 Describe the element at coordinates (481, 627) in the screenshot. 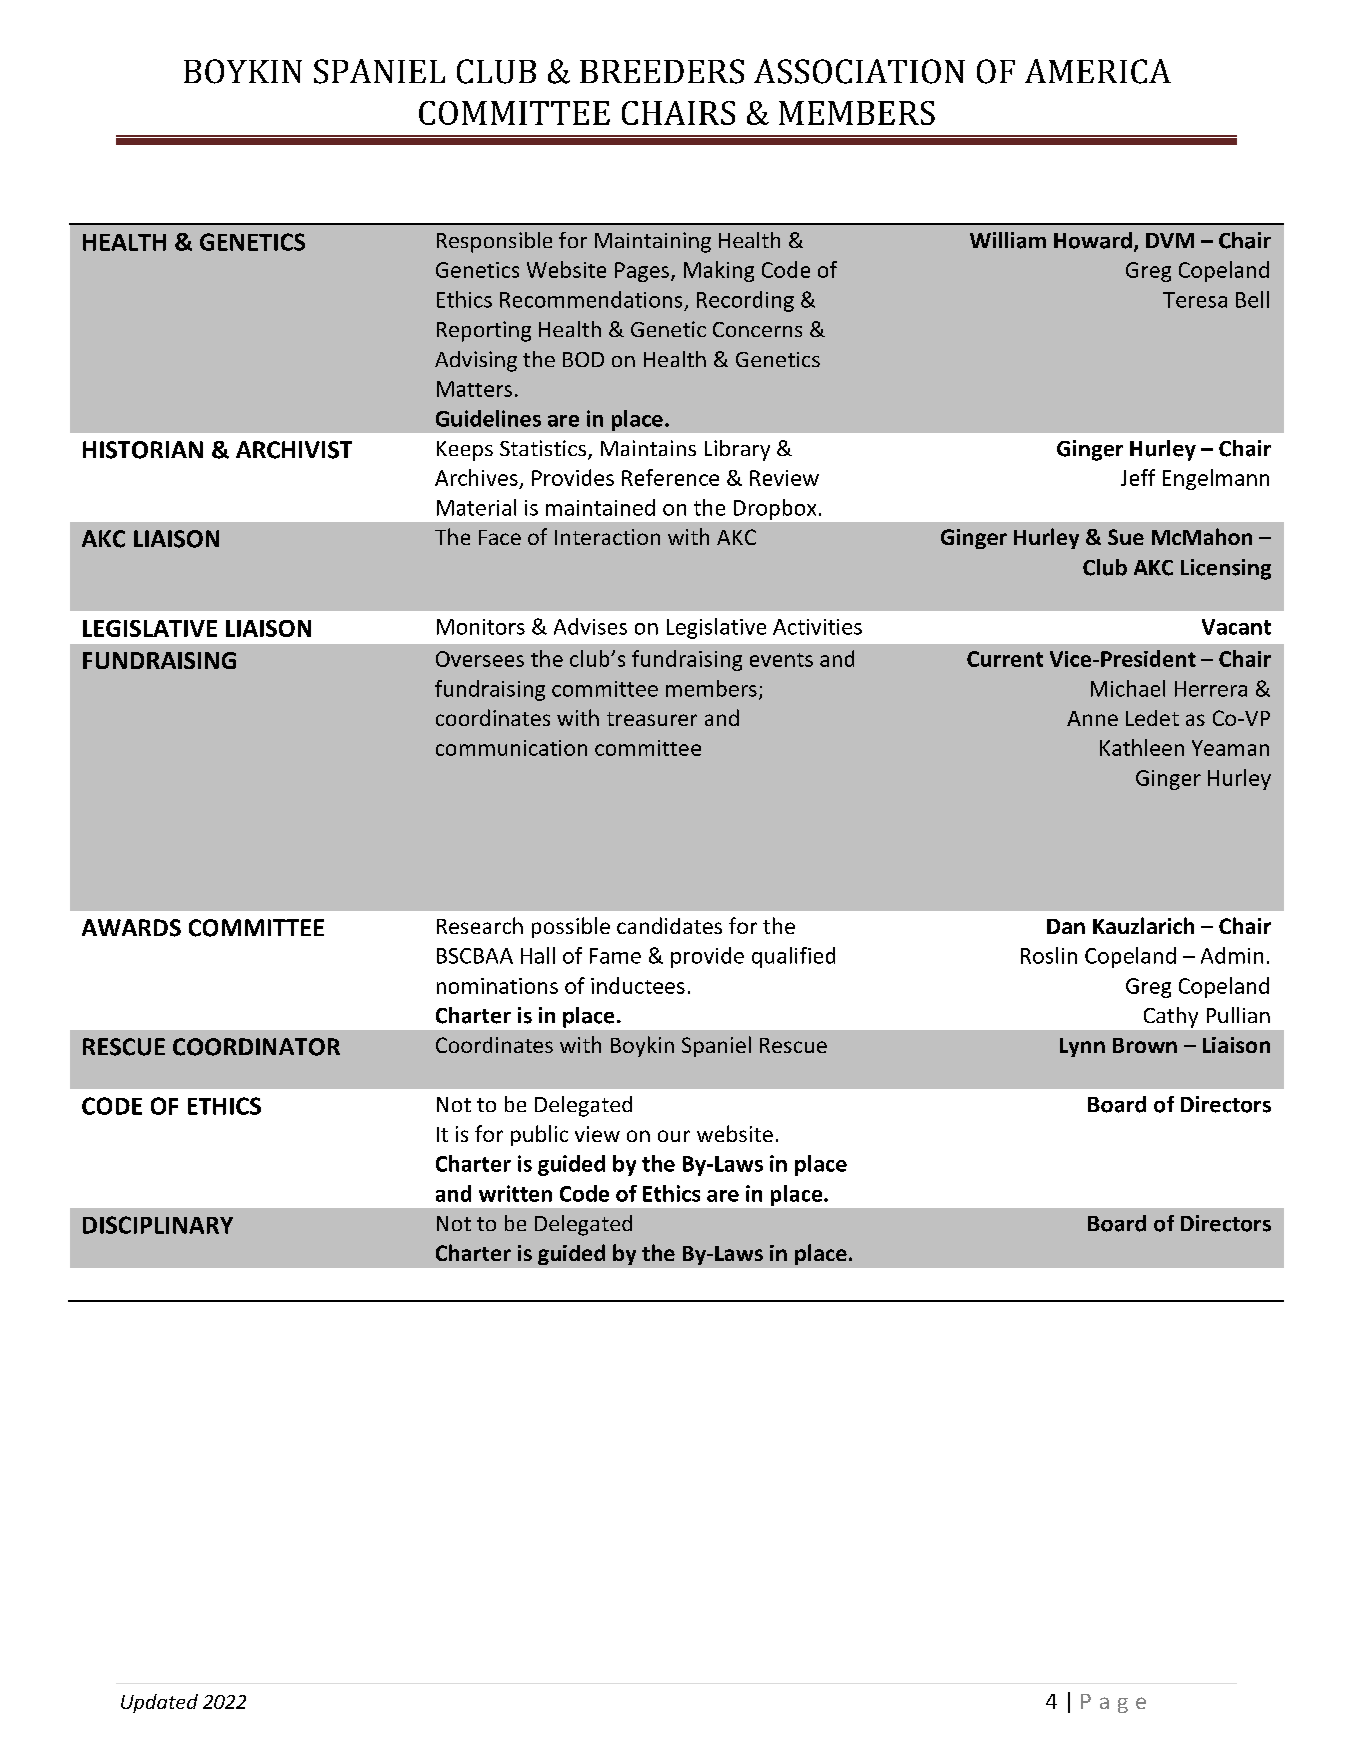

I see `Monitors` at that location.
